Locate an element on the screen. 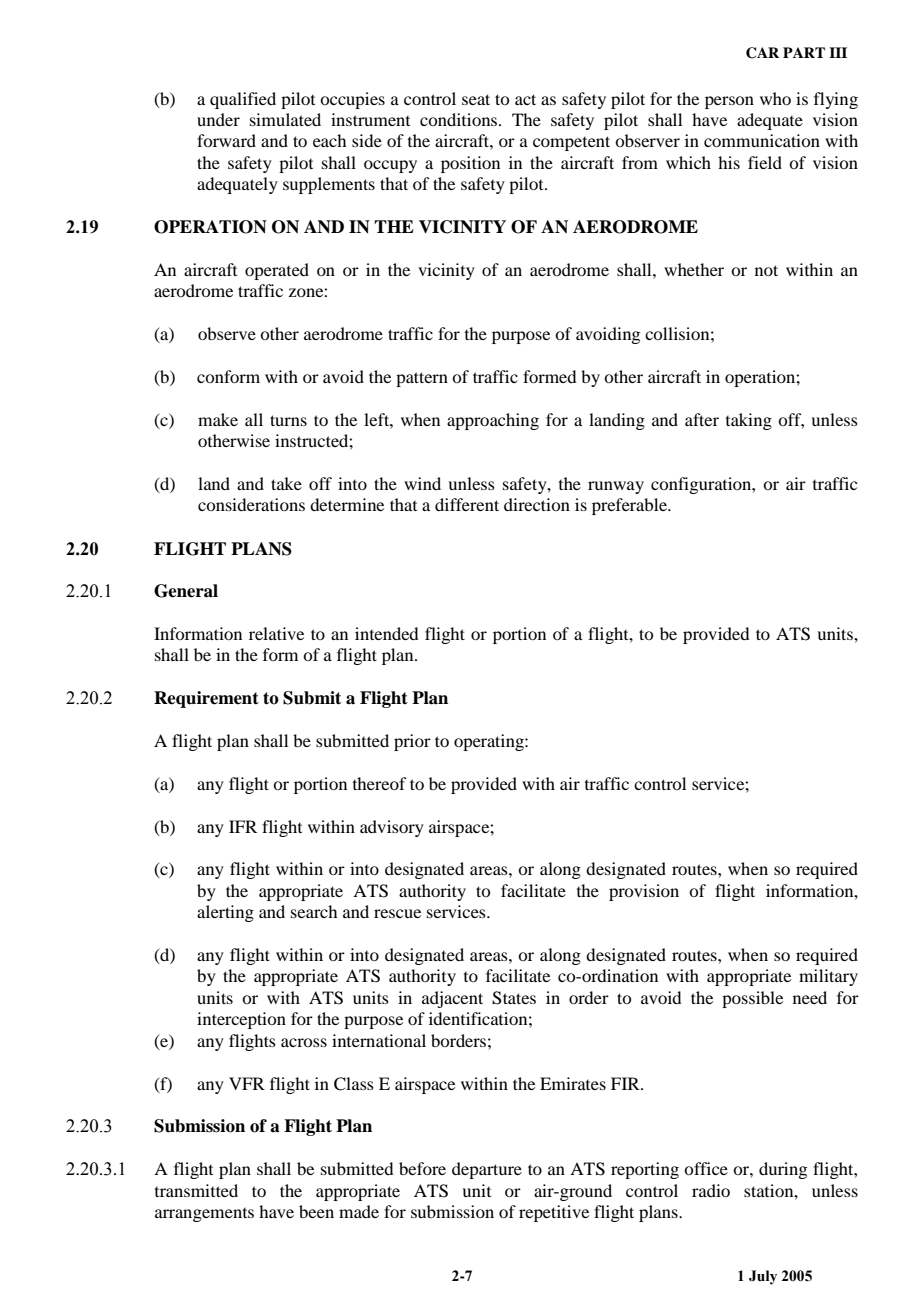 The height and width of the screenshot is (1307, 924). qualified is located at coordinates (243, 100).
